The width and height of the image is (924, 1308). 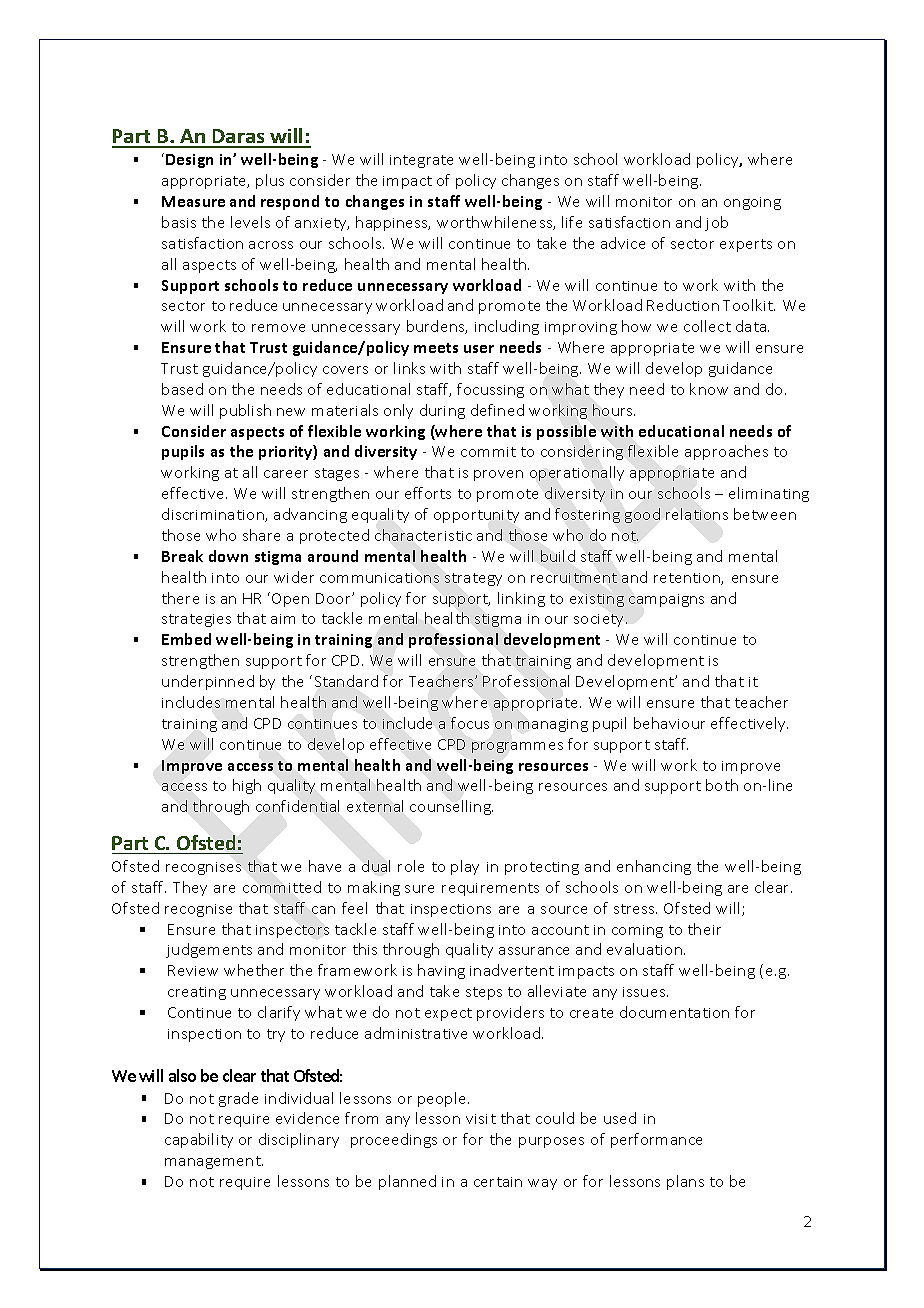 I want to click on counselling, so click(x=451, y=807).
